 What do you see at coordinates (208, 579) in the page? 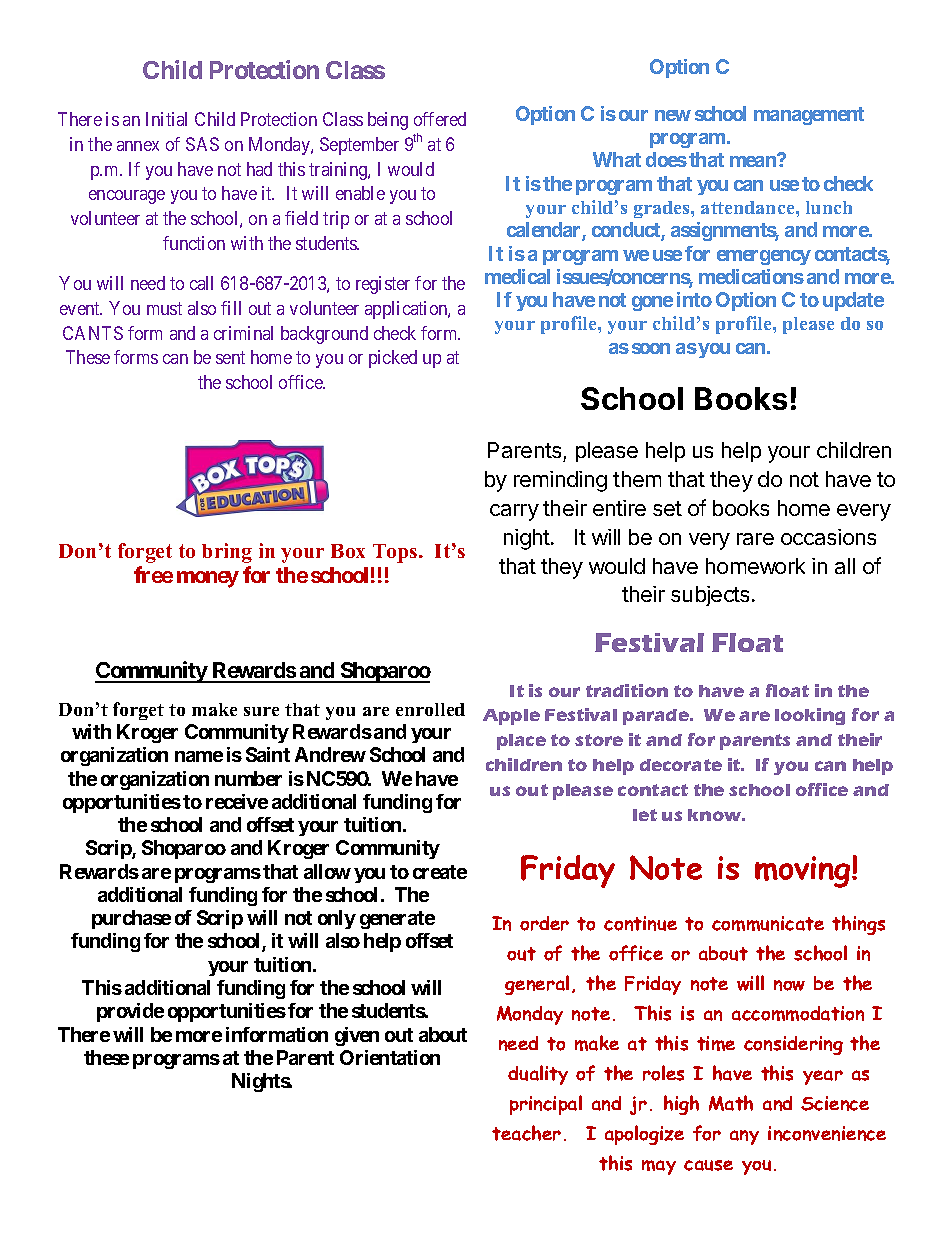
I see `money` at bounding box center [208, 579].
